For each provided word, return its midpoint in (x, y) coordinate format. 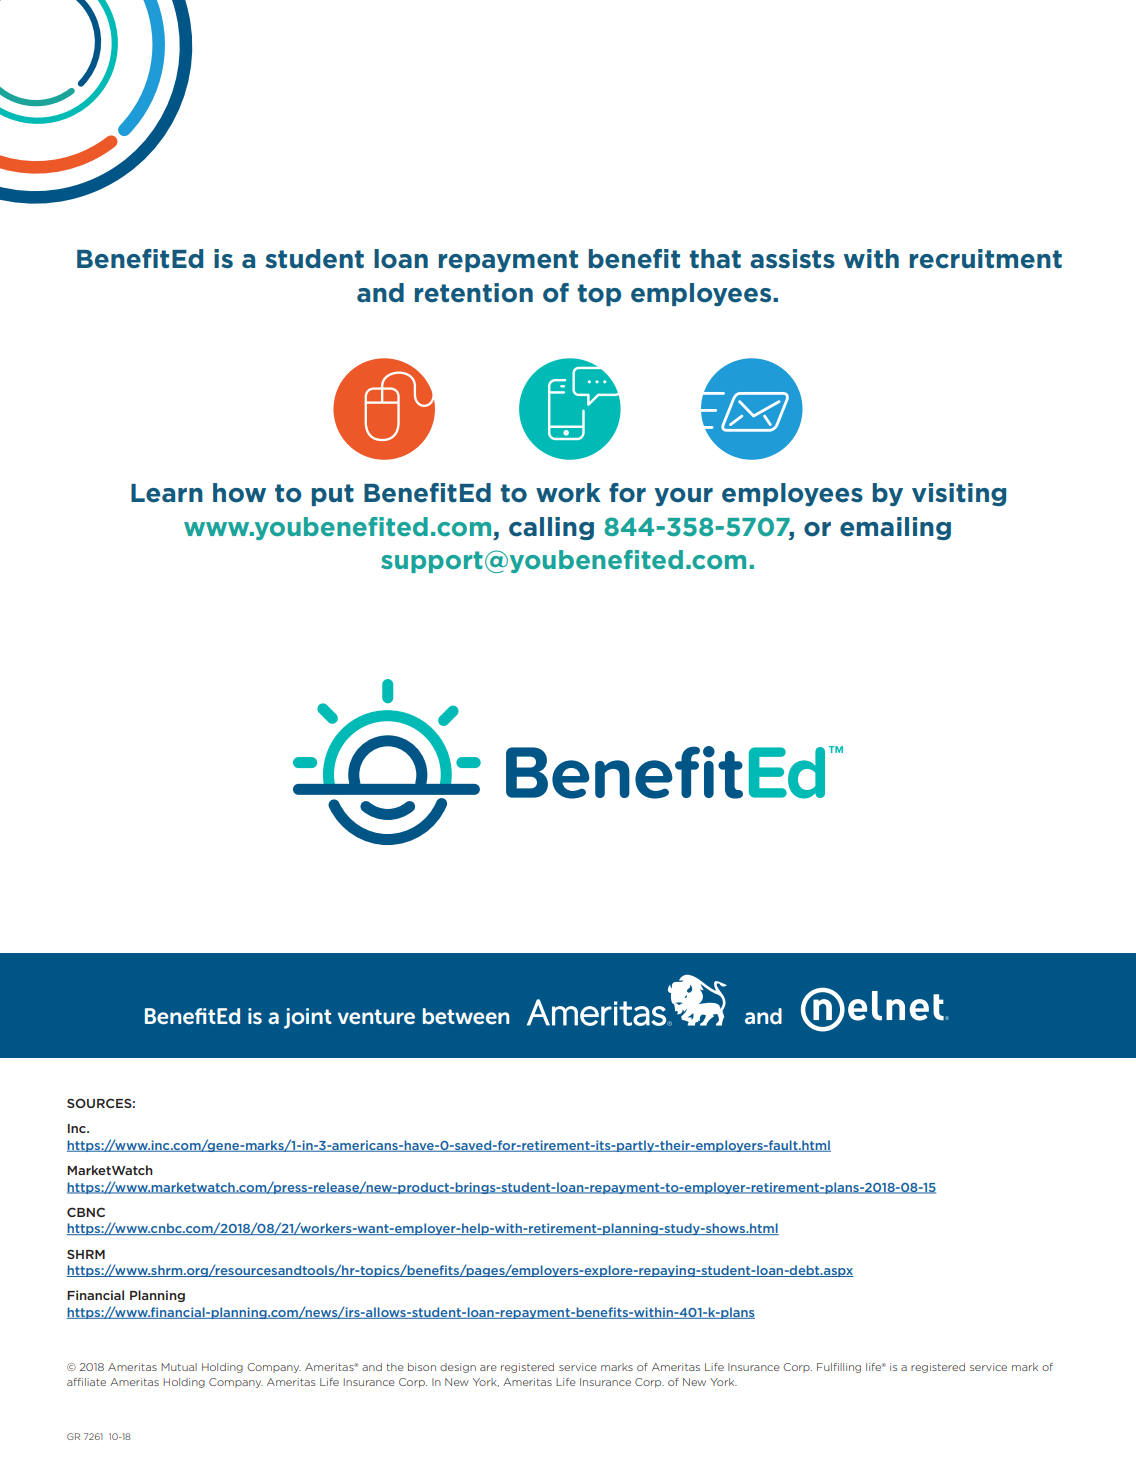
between (466, 1016)
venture (376, 1016)
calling (551, 528)
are (488, 1368)
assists (792, 259)
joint (308, 1018)
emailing (895, 528)
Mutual (179, 1367)
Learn (167, 493)
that (715, 258)
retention (474, 293)
